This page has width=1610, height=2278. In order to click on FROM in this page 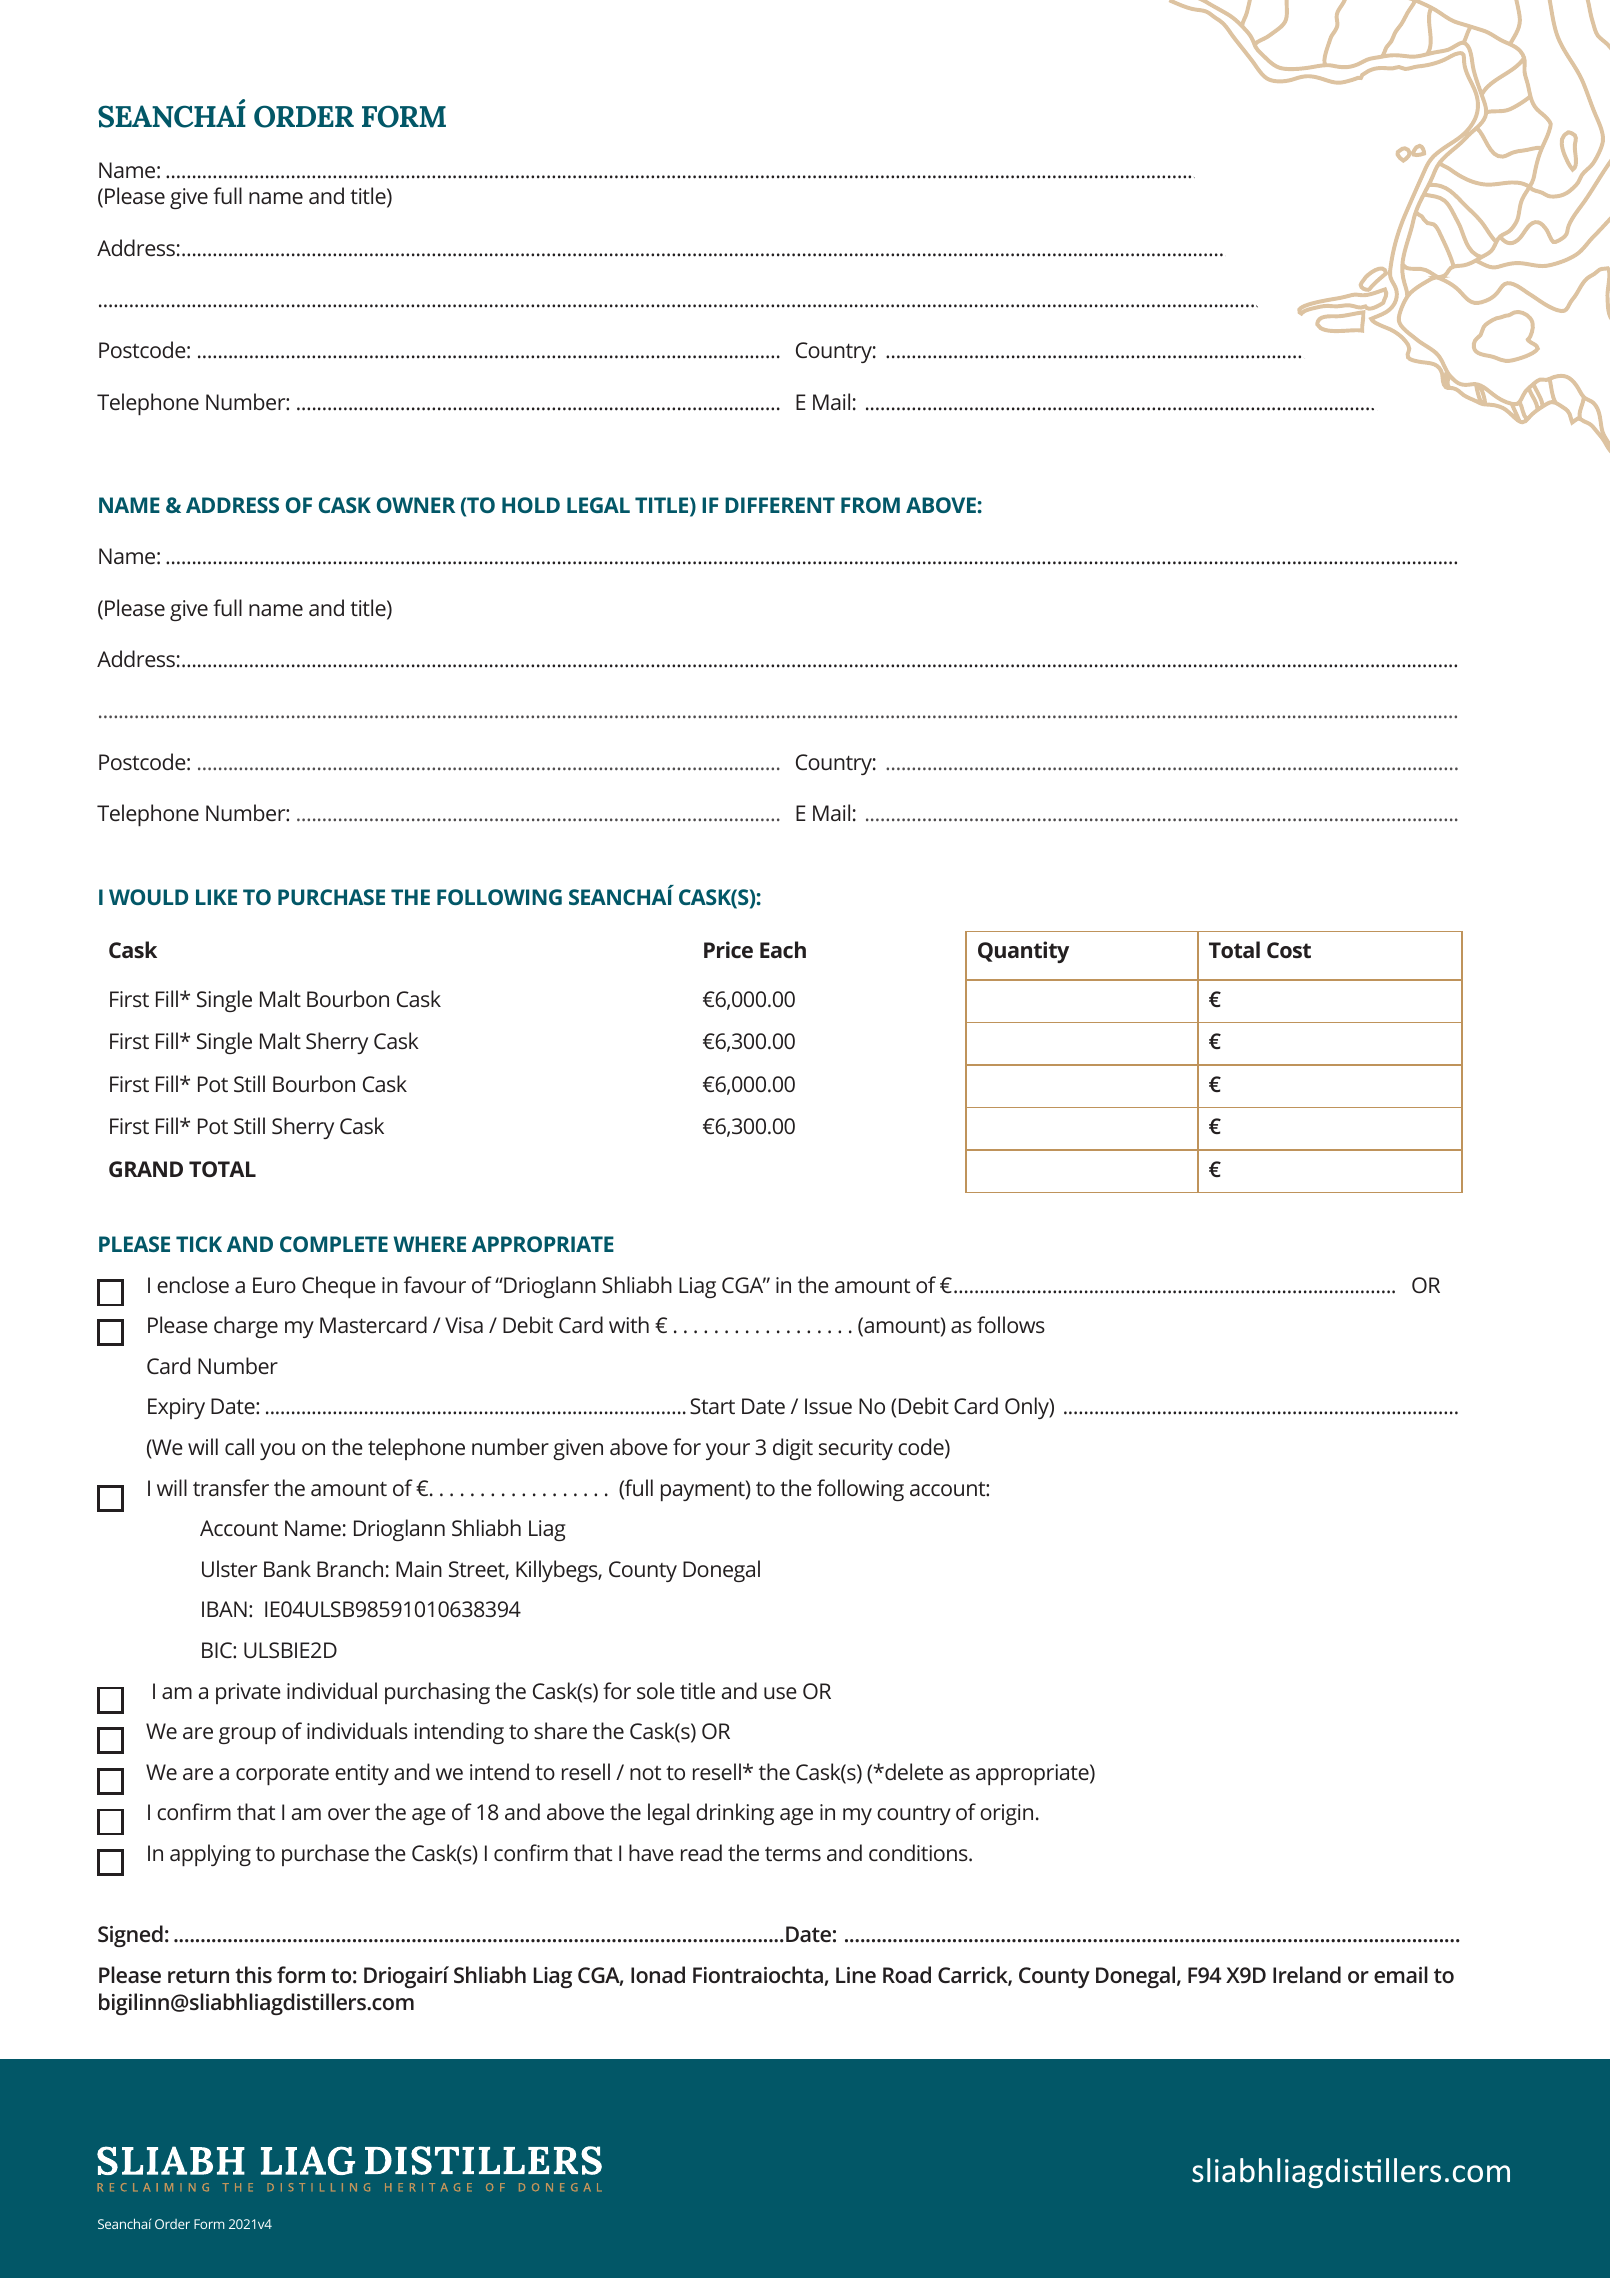, I will do `click(870, 505)`.
